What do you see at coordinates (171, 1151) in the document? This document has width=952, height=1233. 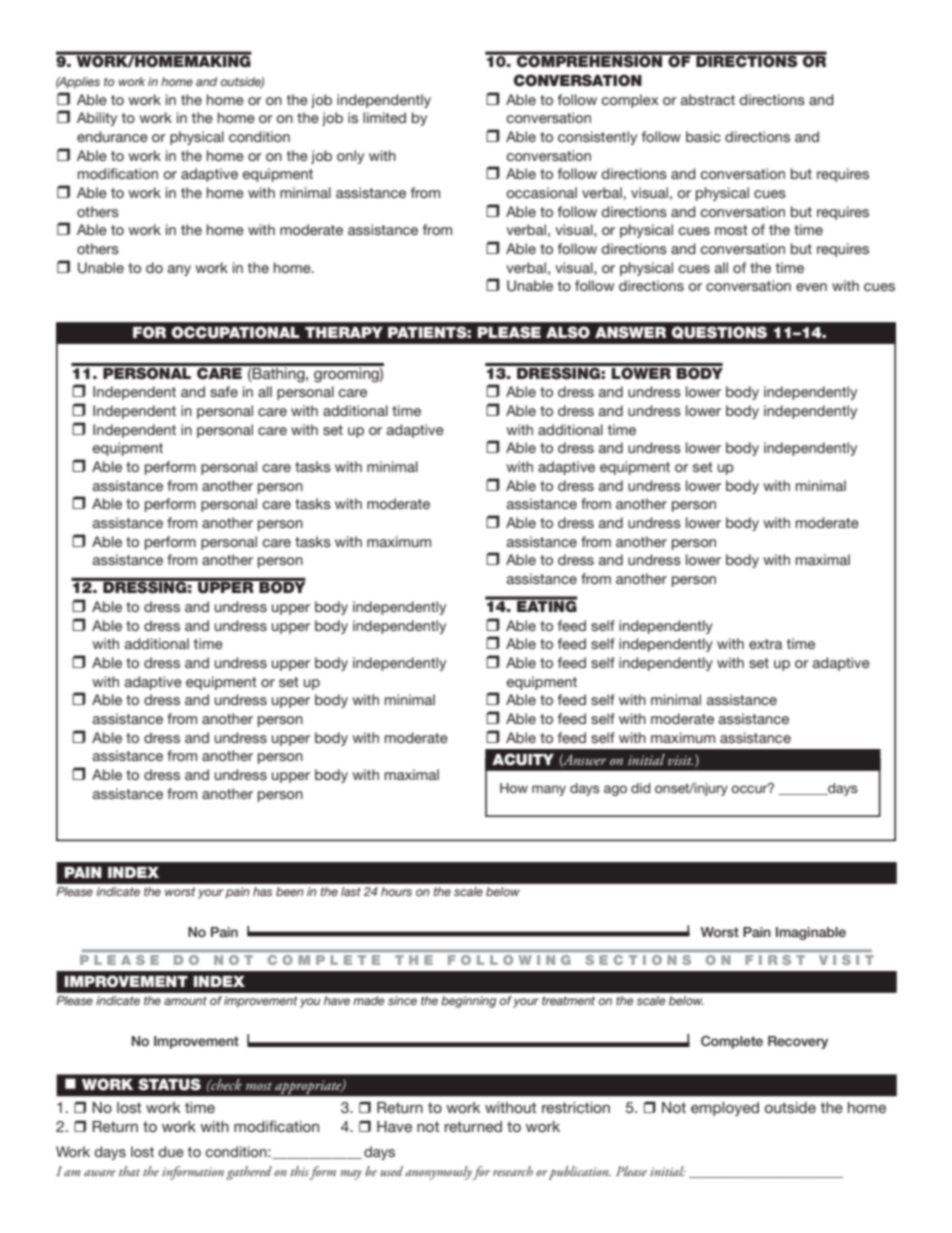 I see `due` at bounding box center [171, 1151].
